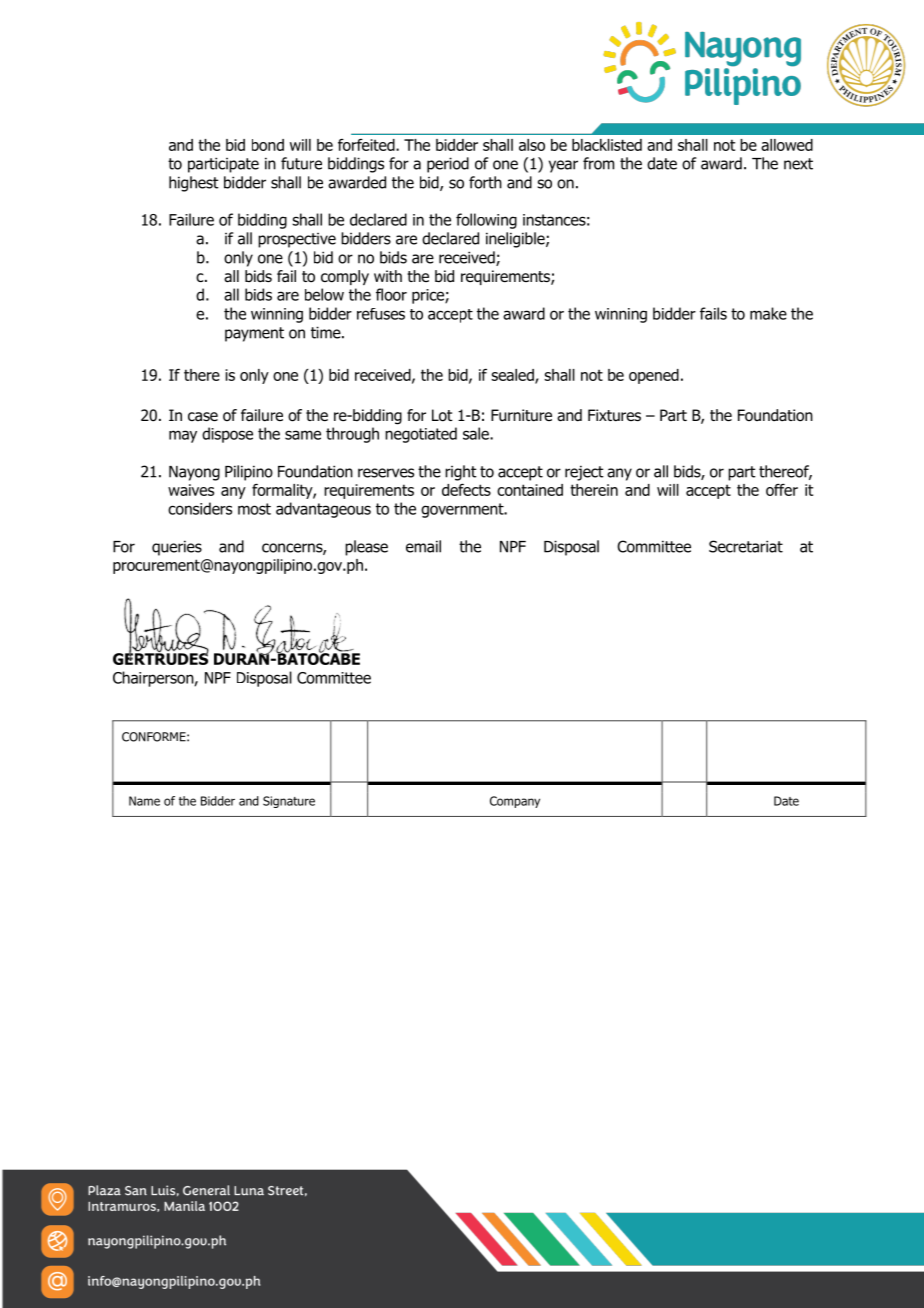 The width and height of the screenshot is (924, 1308). Describe the element at coordinates (654, 376) in the screenshot. I see `opened` at that location.
